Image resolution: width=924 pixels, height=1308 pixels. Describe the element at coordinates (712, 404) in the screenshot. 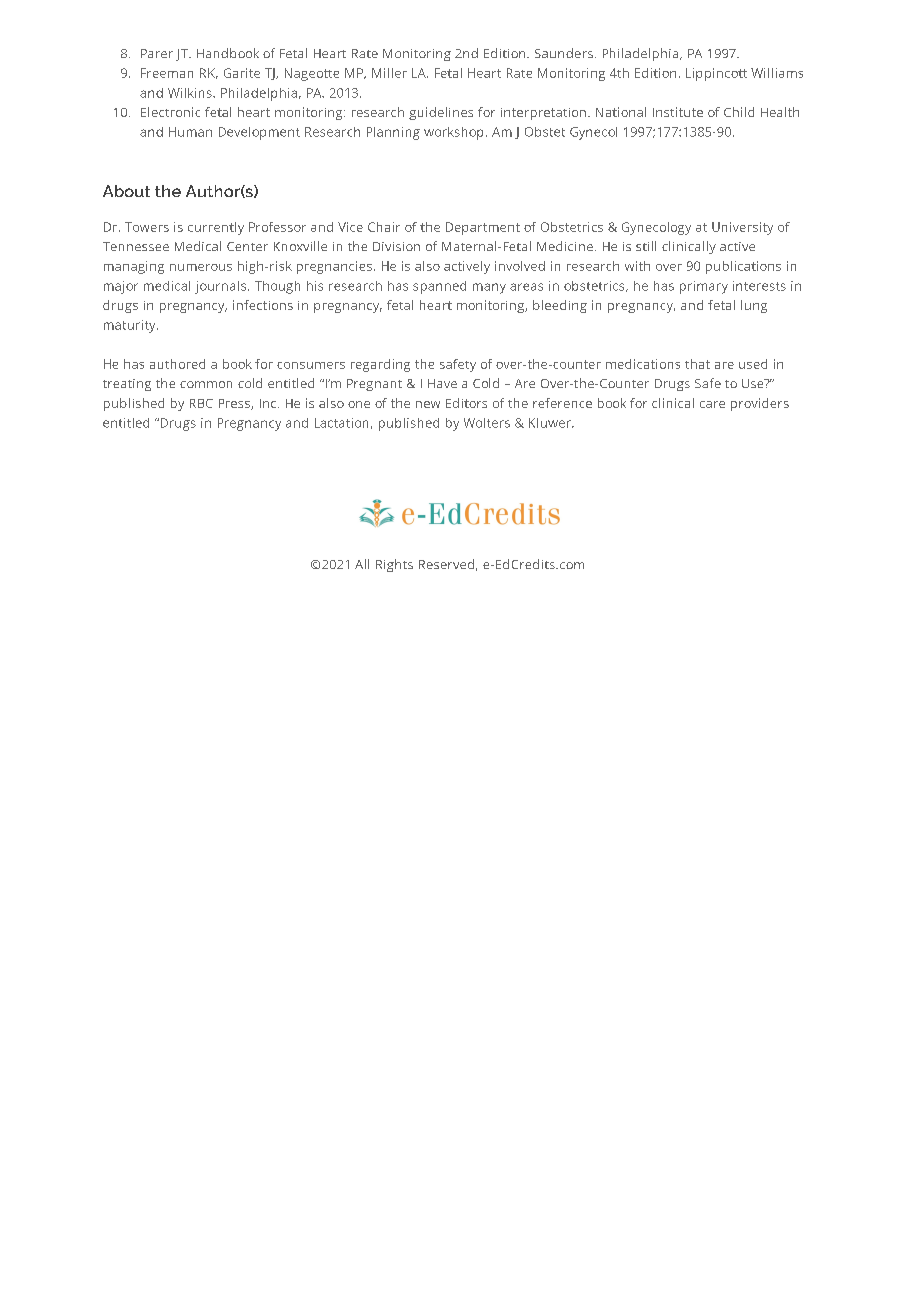

I see `care` at that location.
